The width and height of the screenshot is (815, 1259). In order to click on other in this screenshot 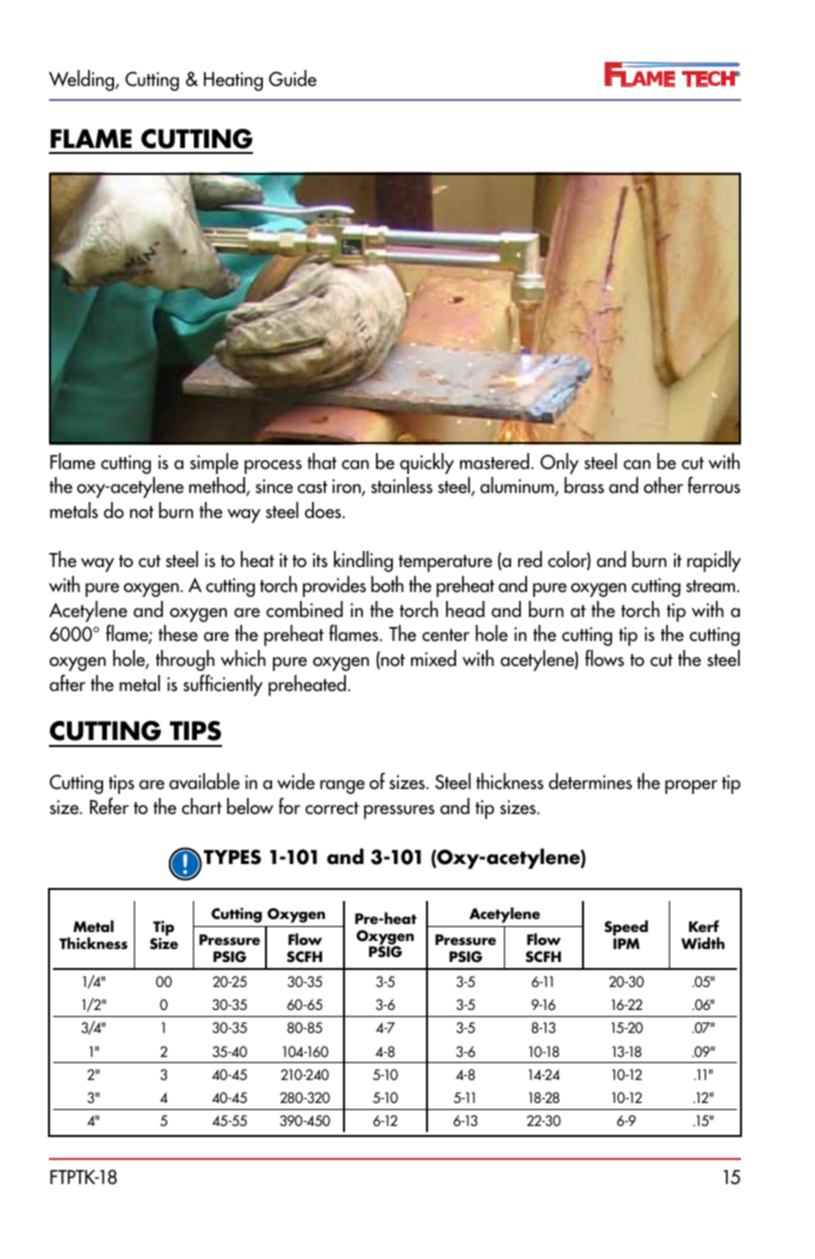, I will do `click(663, 485)`.
